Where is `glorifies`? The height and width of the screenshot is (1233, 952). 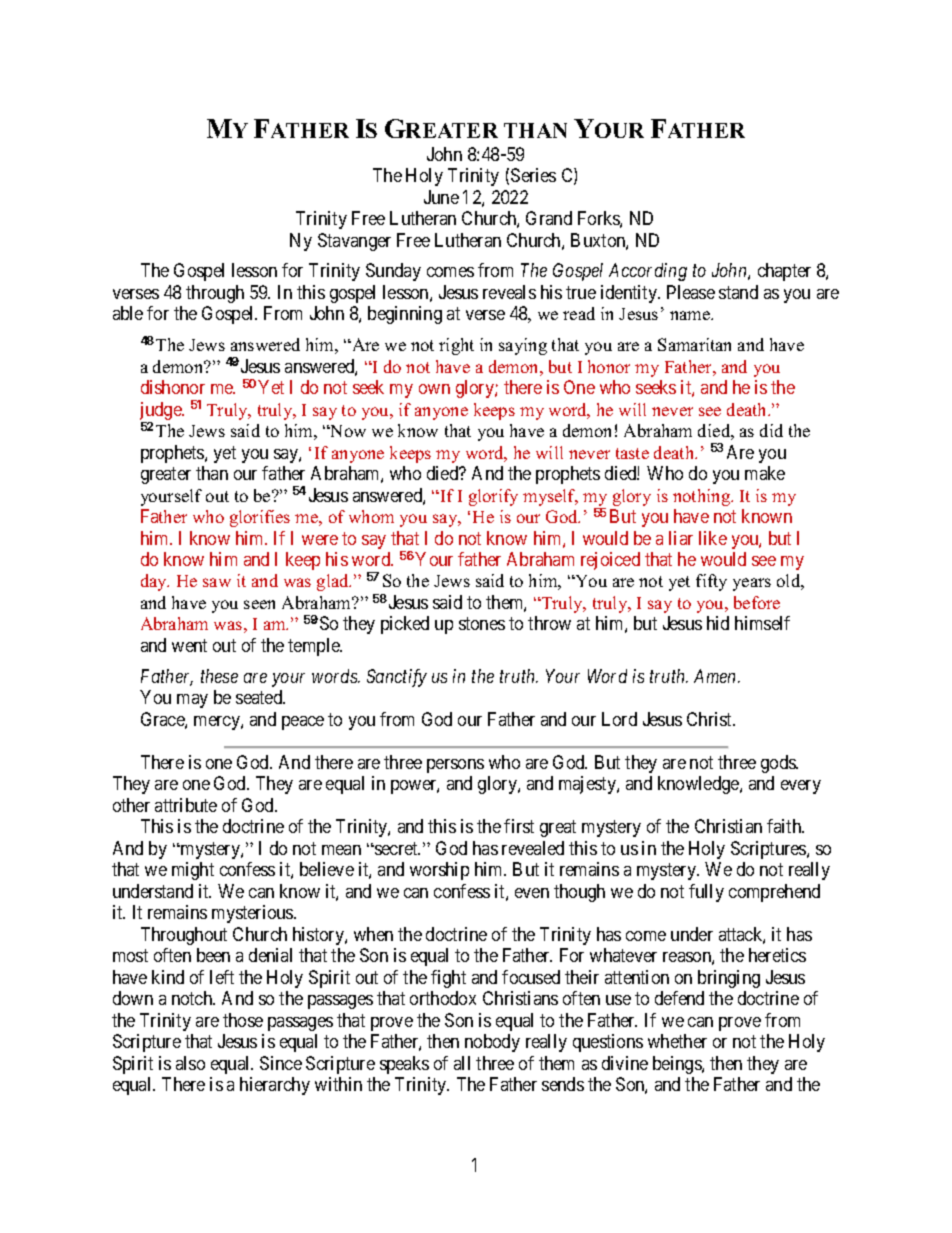
glorifies is located at coordinates (260, 518).
